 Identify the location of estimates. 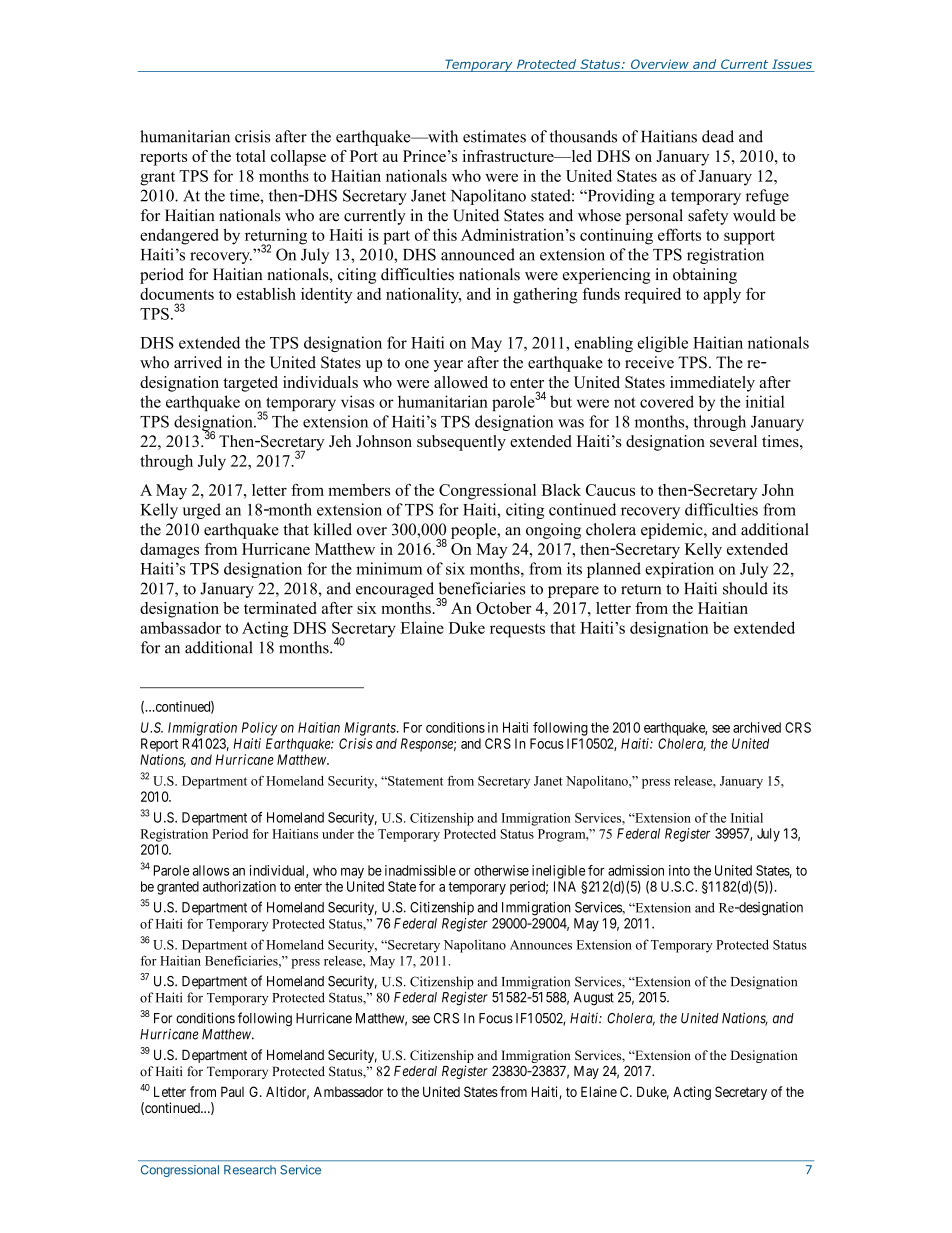
(494, 136).
